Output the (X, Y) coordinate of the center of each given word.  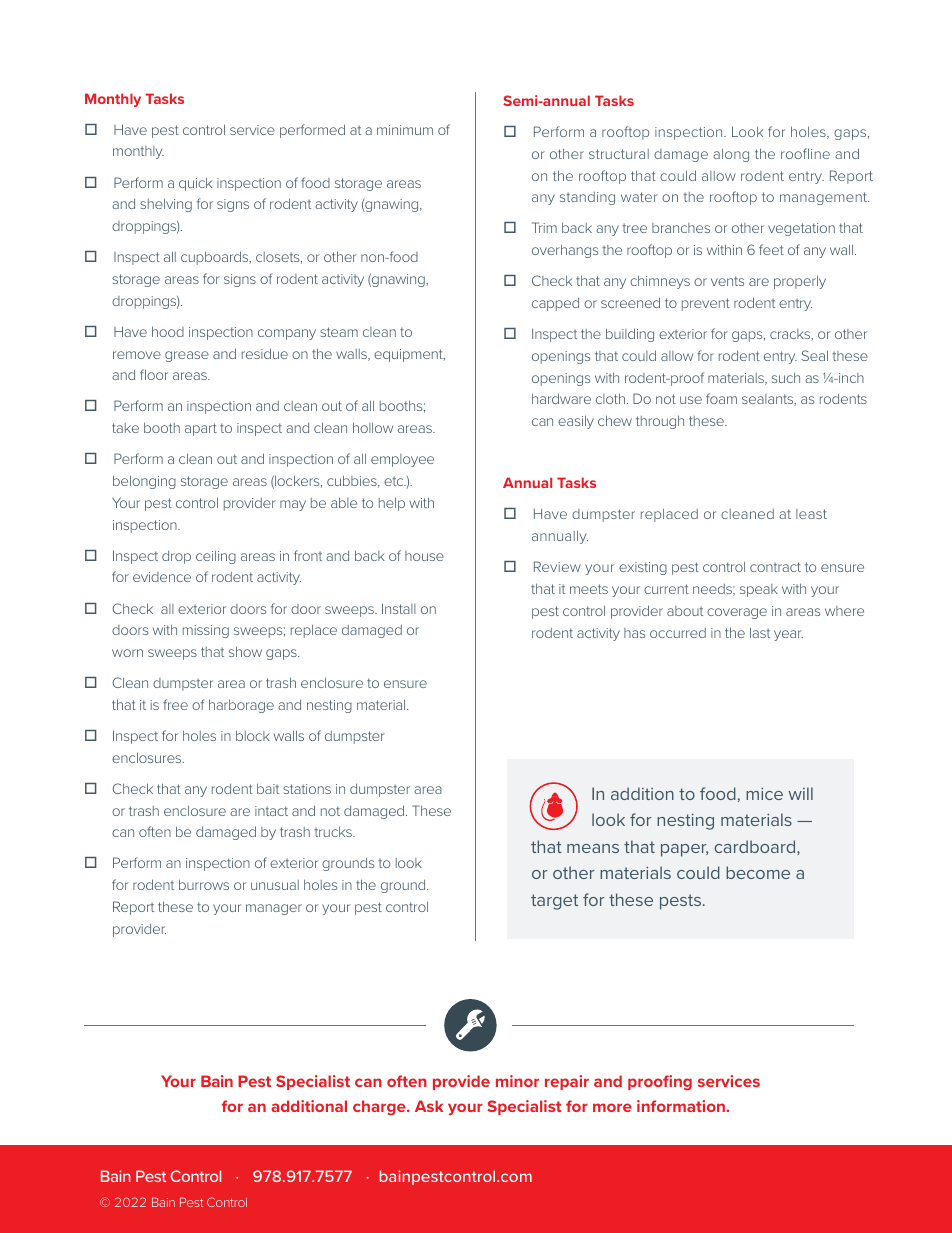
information (682, 1106)
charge (380, 1107)
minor (517, 1081)
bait (268, 788)
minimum (405, 130)
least (811, 514)
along (731, 155)
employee (402, 460)
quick (195, 184)
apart (201, 429)
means (593, 848)
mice (764, 794)
